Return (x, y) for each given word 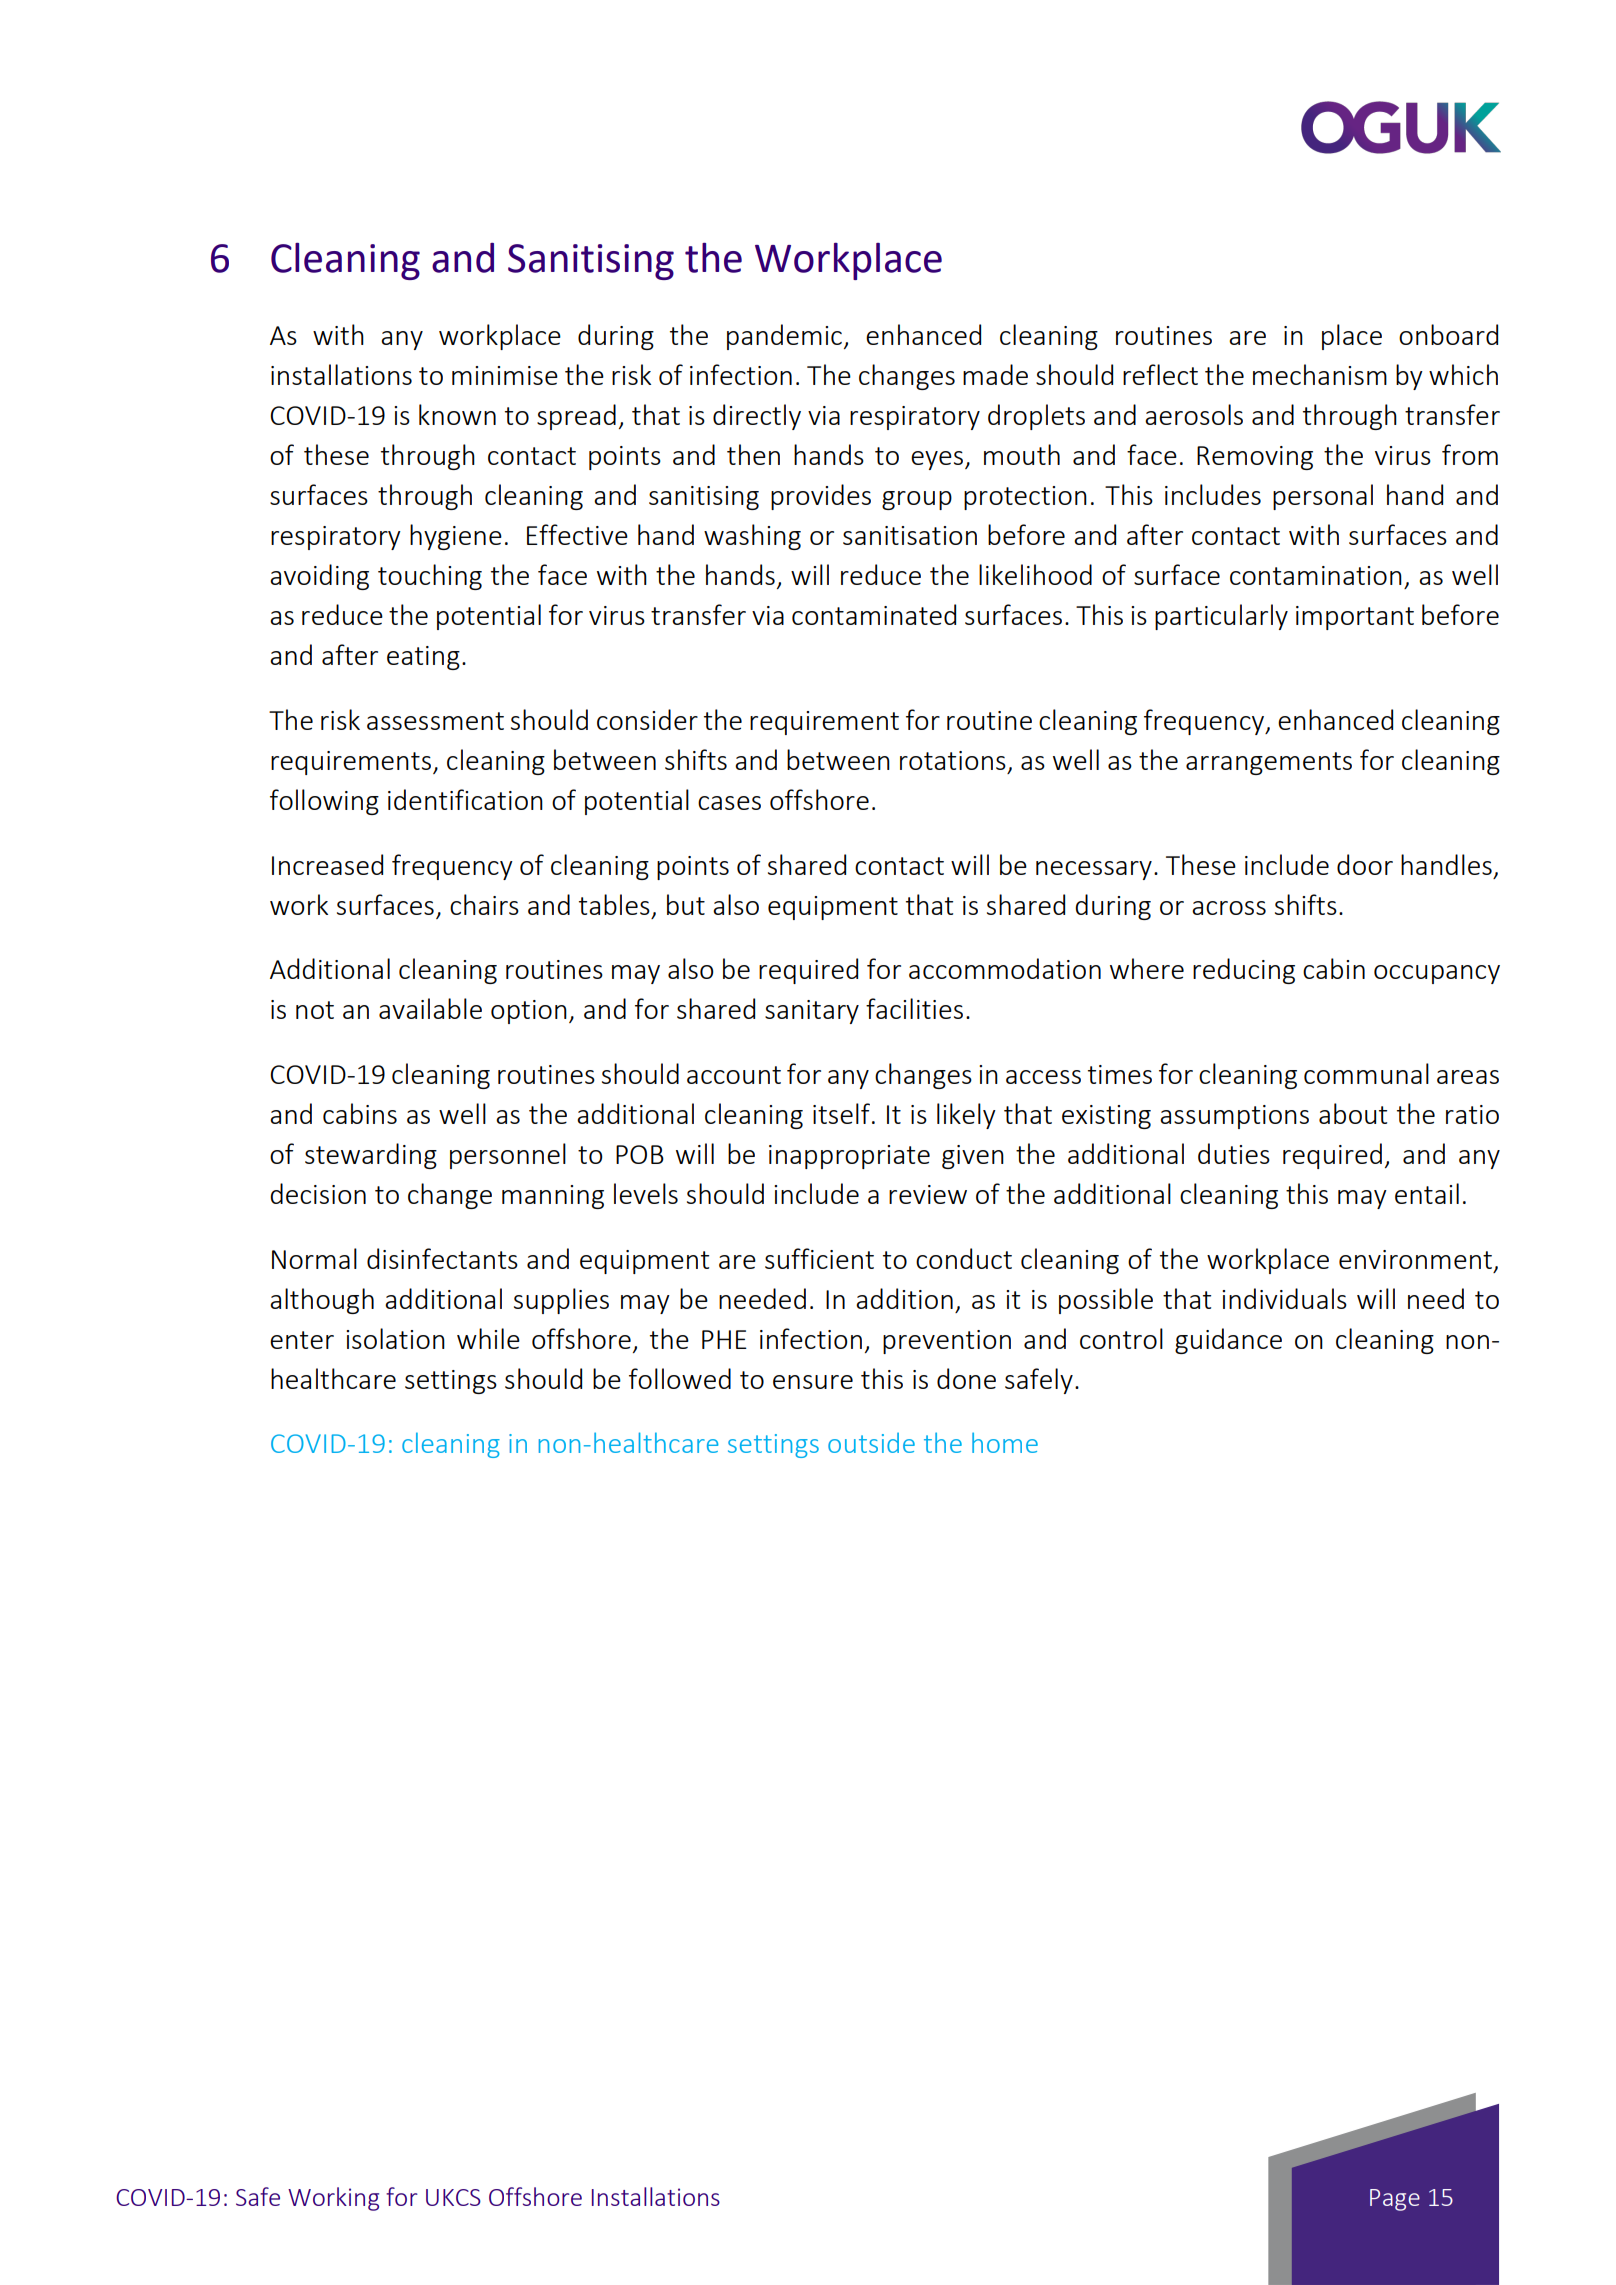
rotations (953, 760)
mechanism (1320, 374)
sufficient (819, 1258)
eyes (938, 460)
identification (465, 799)
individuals (1284, 1298)
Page (1395, 2200)
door (1365, 864)
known (457, 414)
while (488, 1338)
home (1005, 1442)
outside (871, 1442)
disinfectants (442, 1258)
